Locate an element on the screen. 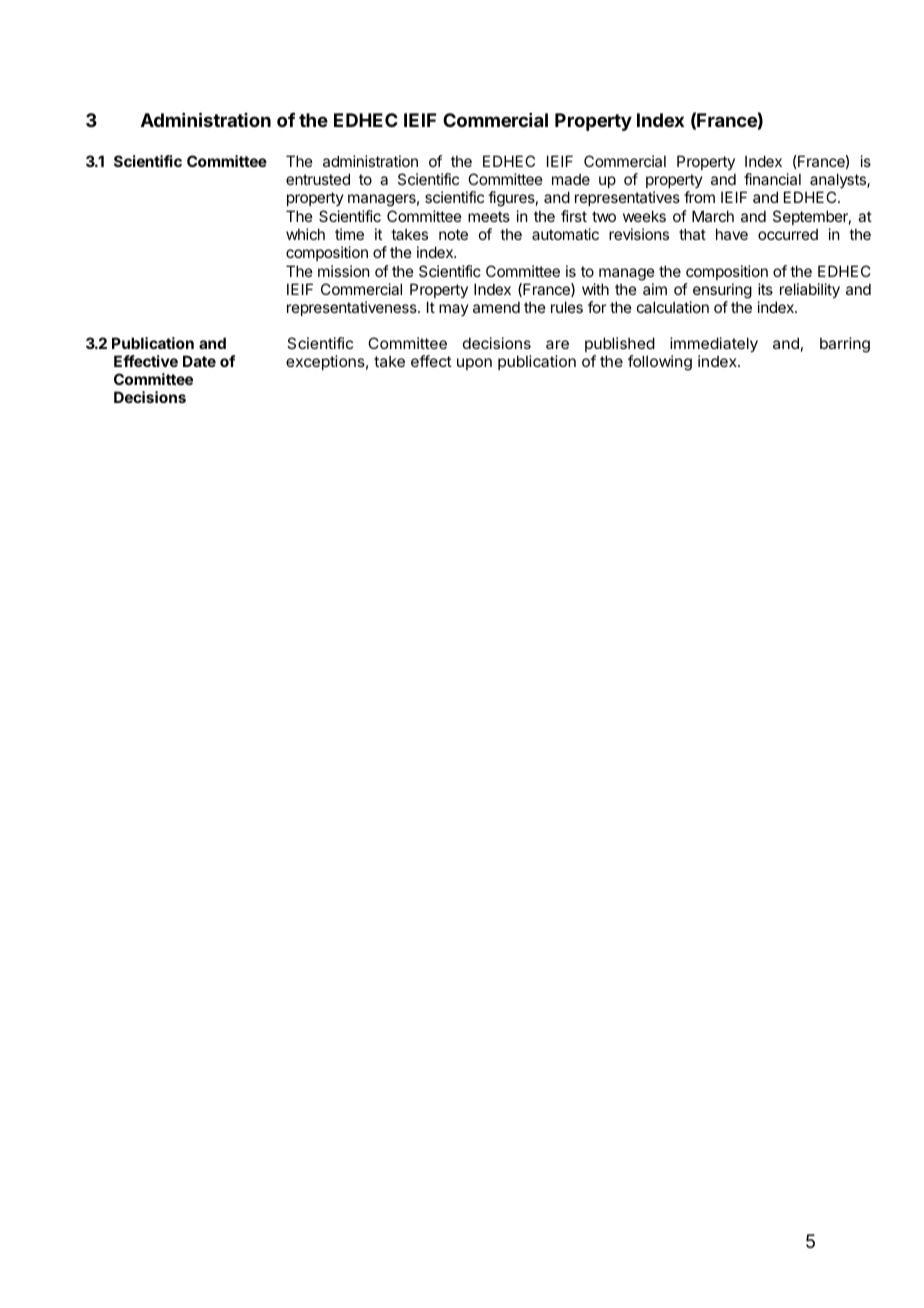 The image size is (924, 1308). entrusted is located at coordinates (318, 179).
